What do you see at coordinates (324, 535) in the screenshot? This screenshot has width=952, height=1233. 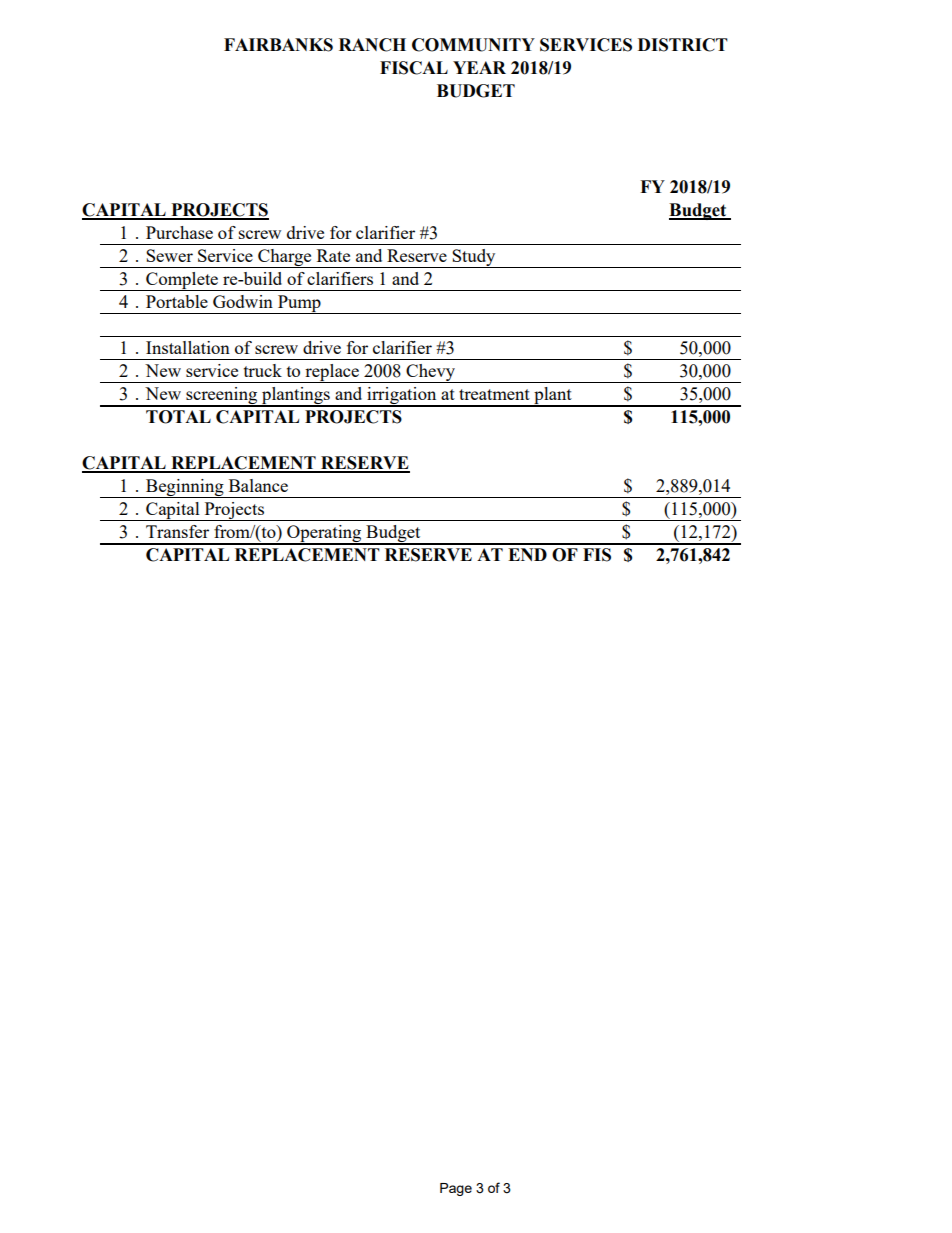 I see `Operating` at bounding box center [324, 535].
